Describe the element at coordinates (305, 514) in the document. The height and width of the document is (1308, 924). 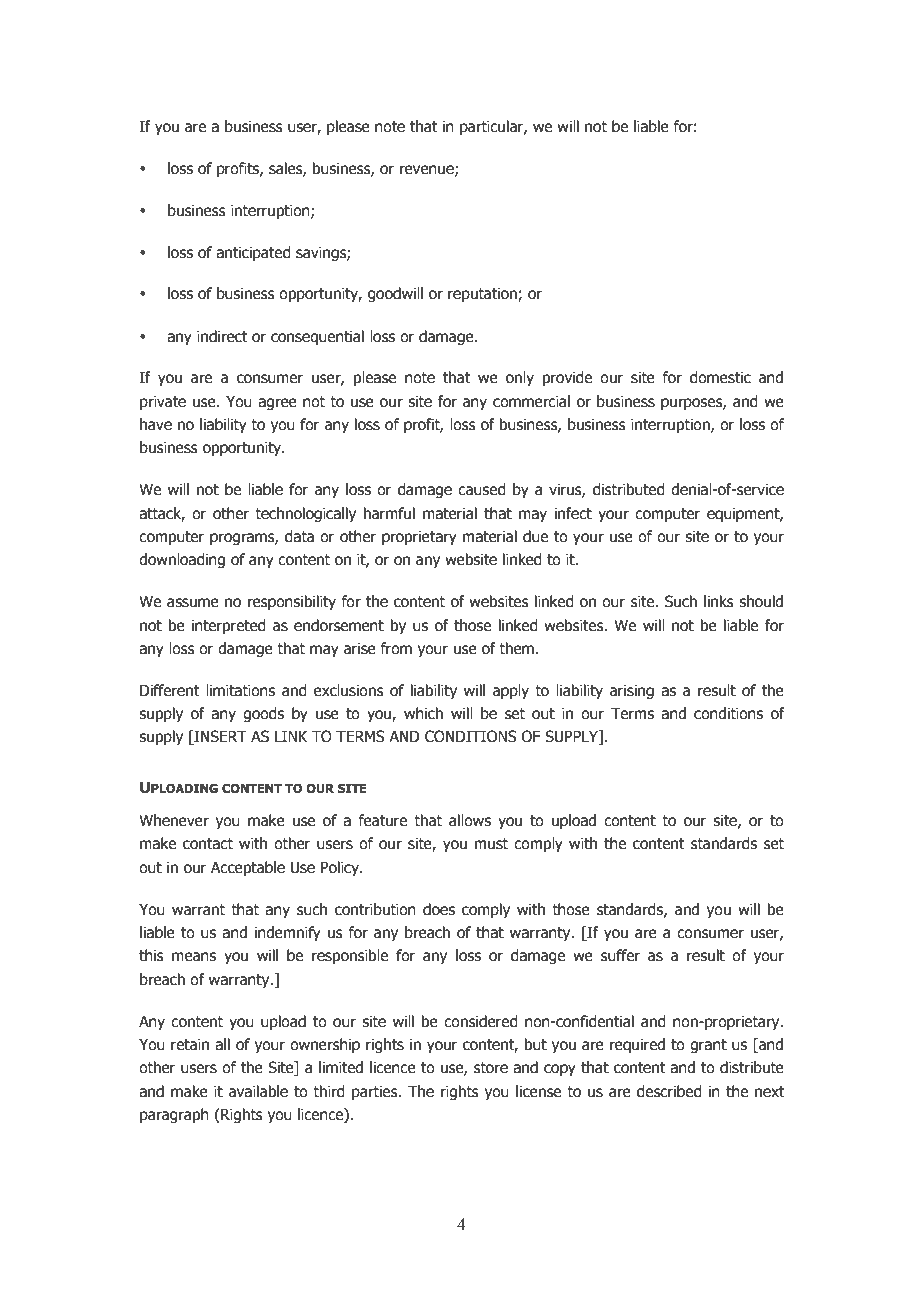
I see `technologically` at that location.
